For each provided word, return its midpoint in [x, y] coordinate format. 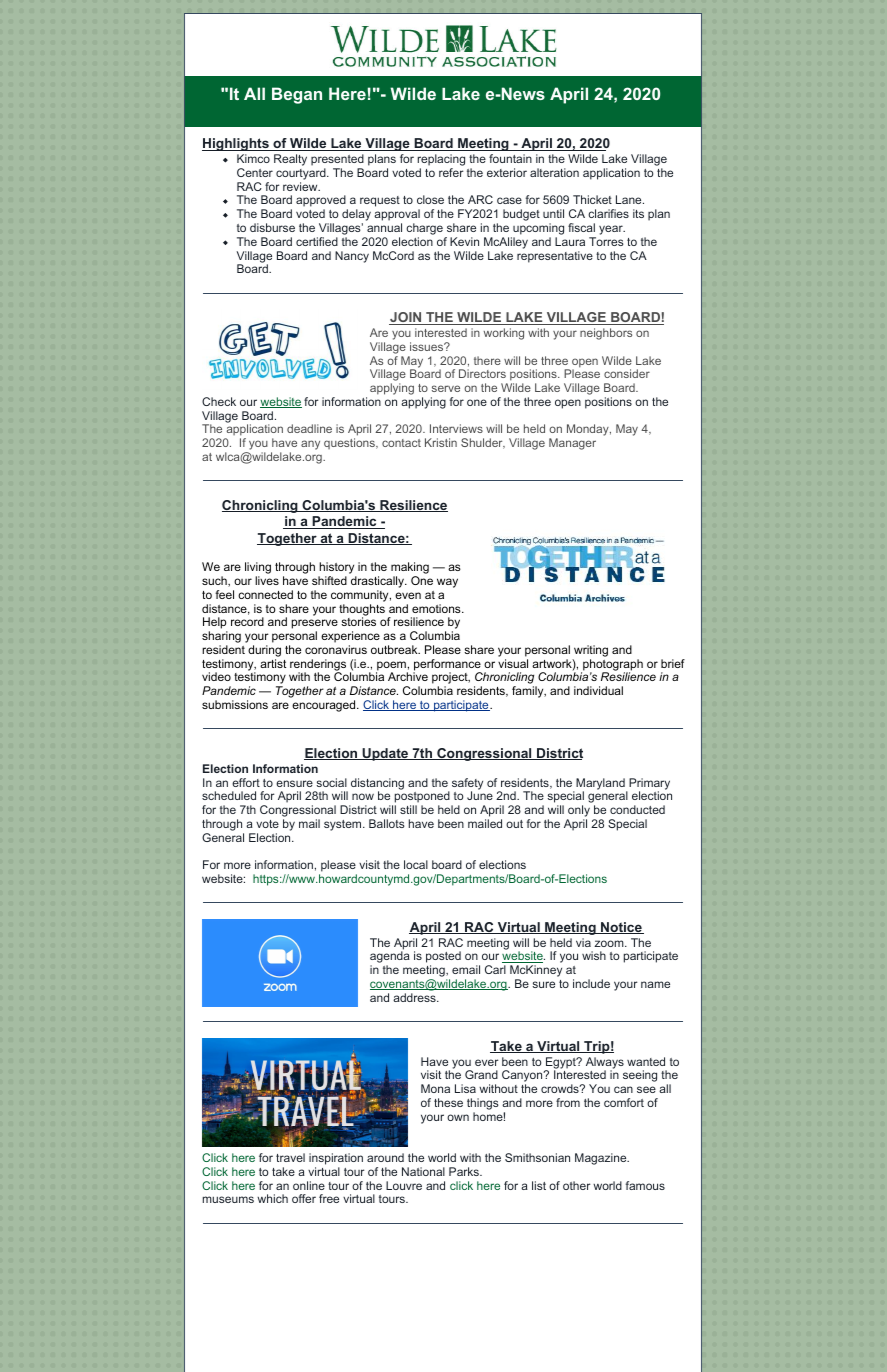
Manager [572, 444]
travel [290, 1157]
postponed [422, 798]
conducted [637, 809]
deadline [309, 428]
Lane [630, 199]
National [423, 1171]
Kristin [441, 442]
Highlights [236, 144]
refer [451, 172]
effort [246, 782]
